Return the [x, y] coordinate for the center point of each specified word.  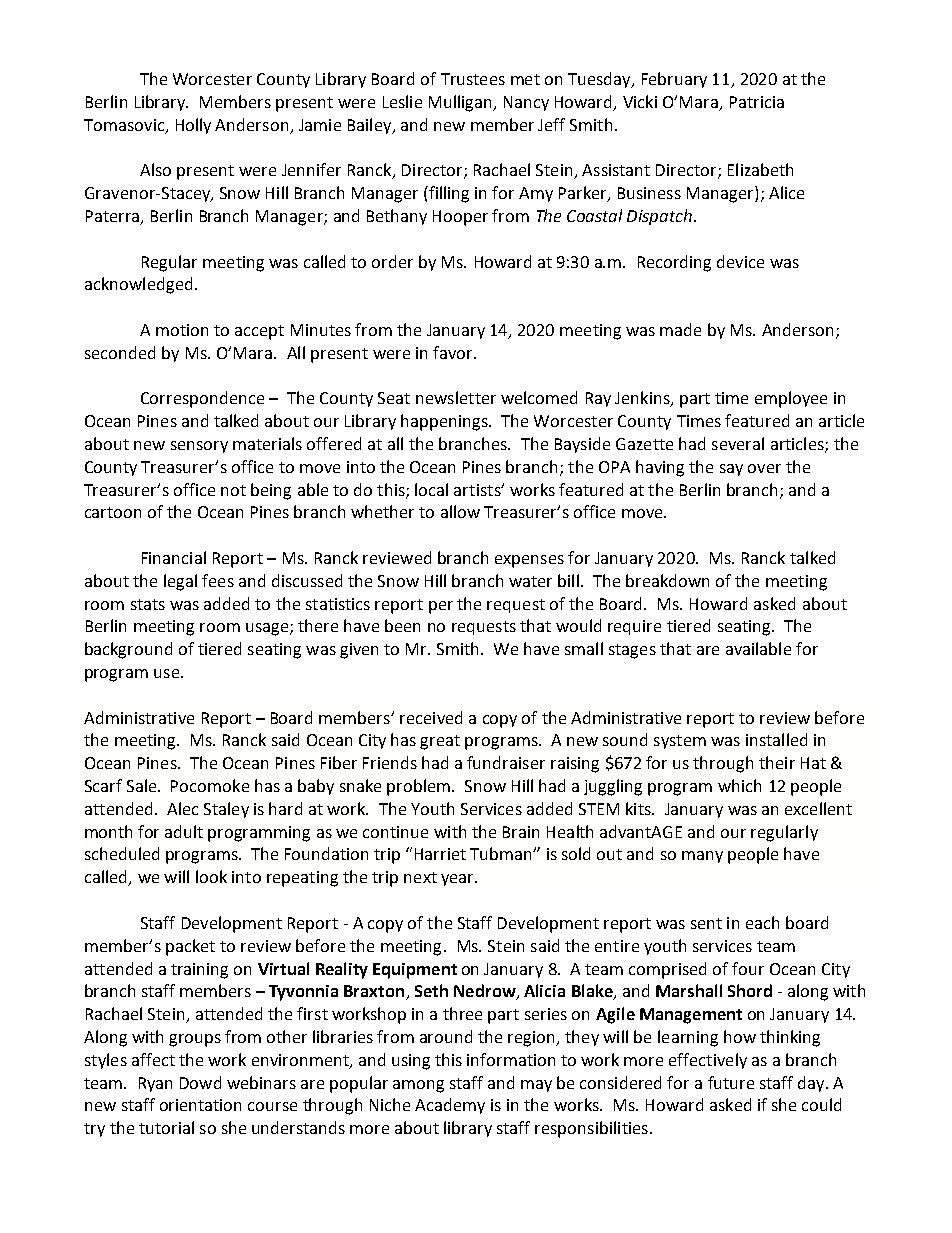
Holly [193, 126]
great [440, 742]
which [739, 785]
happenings [445, 422]
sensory [199, 447]
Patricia [757, 102]
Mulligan [461, 103]
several [738, 443]
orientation [200, 1105]
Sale [143, 785]
